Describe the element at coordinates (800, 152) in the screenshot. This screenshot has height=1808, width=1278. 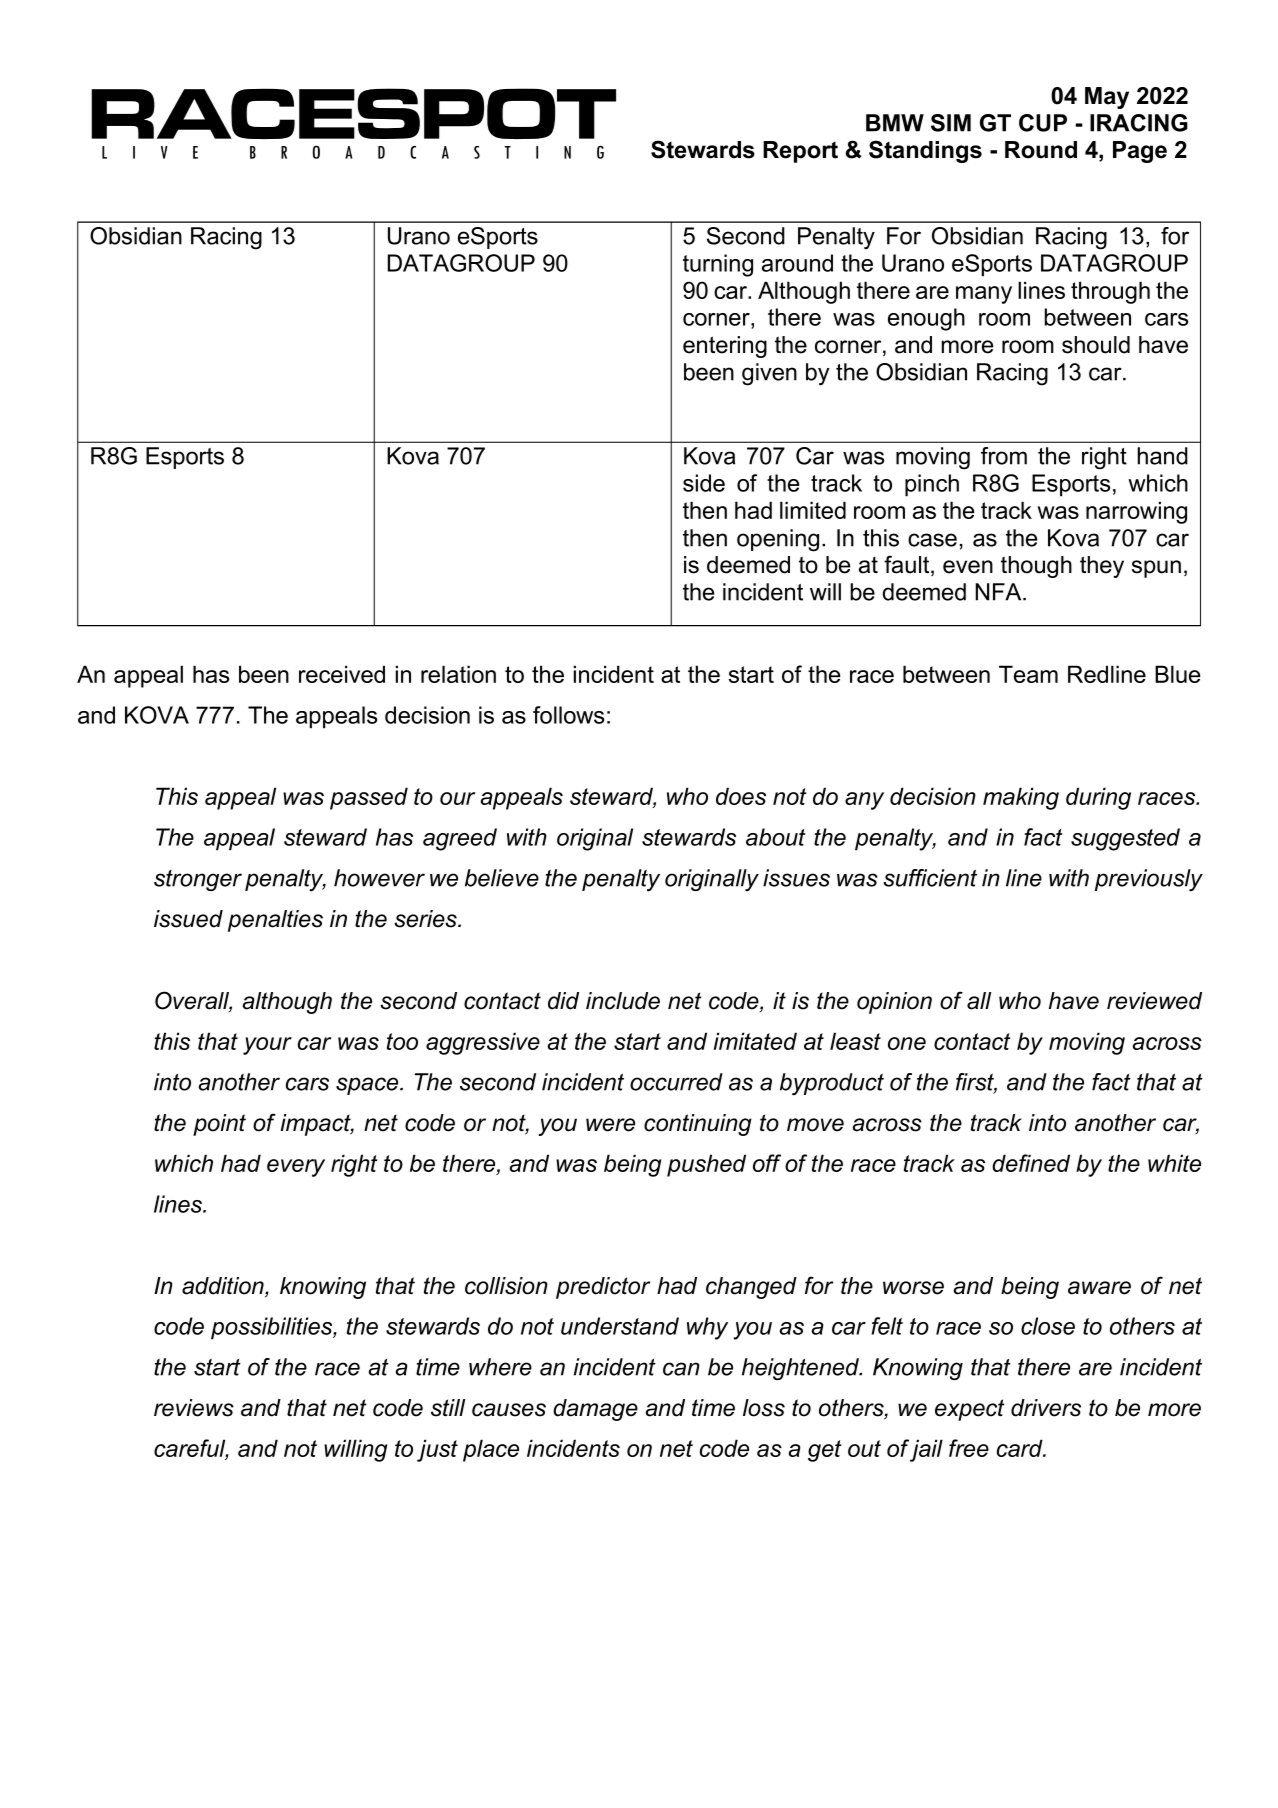
I see `Report` at that location.
